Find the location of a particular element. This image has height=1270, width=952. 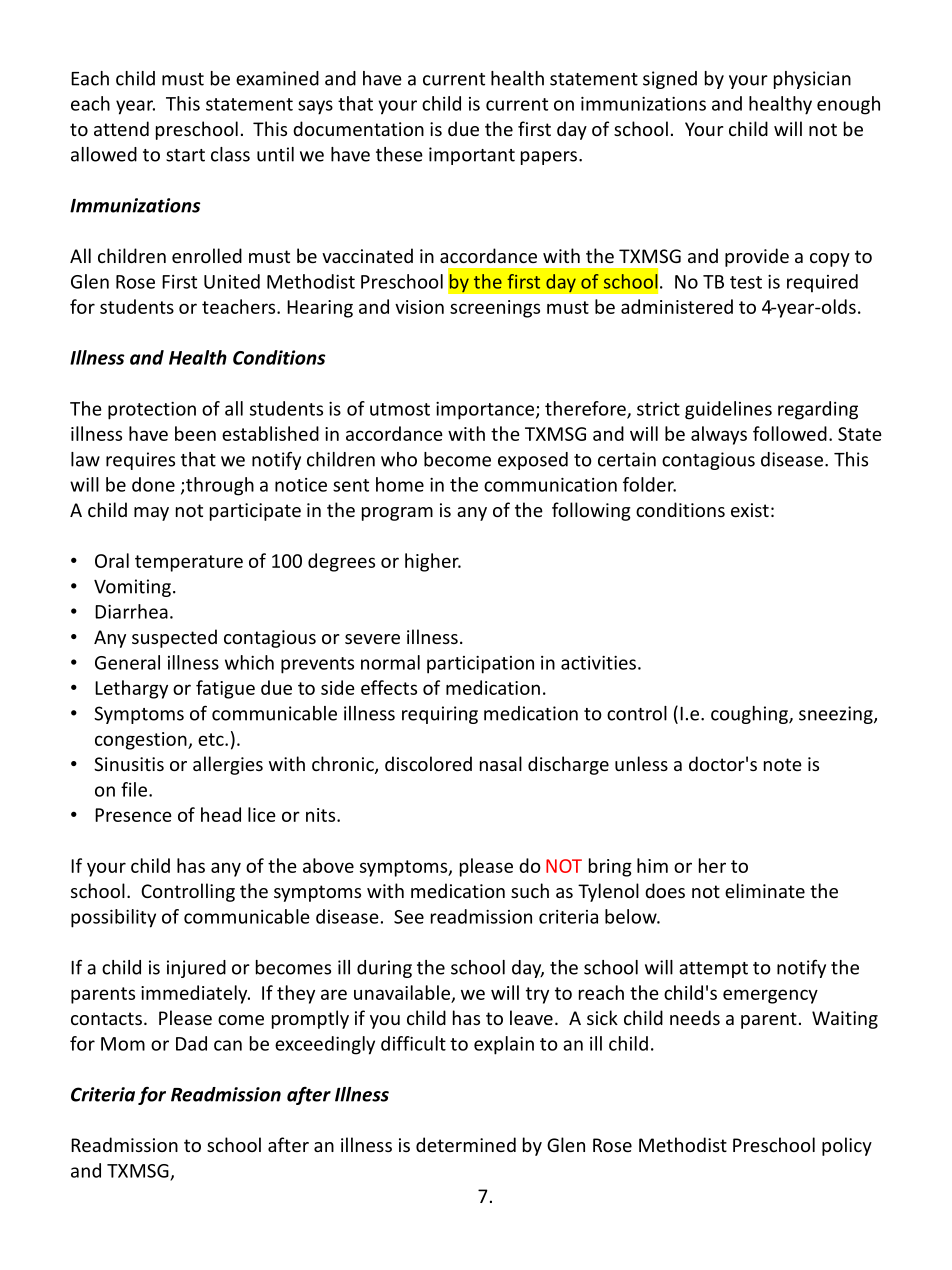

important is located at coordinates (472, 156).
